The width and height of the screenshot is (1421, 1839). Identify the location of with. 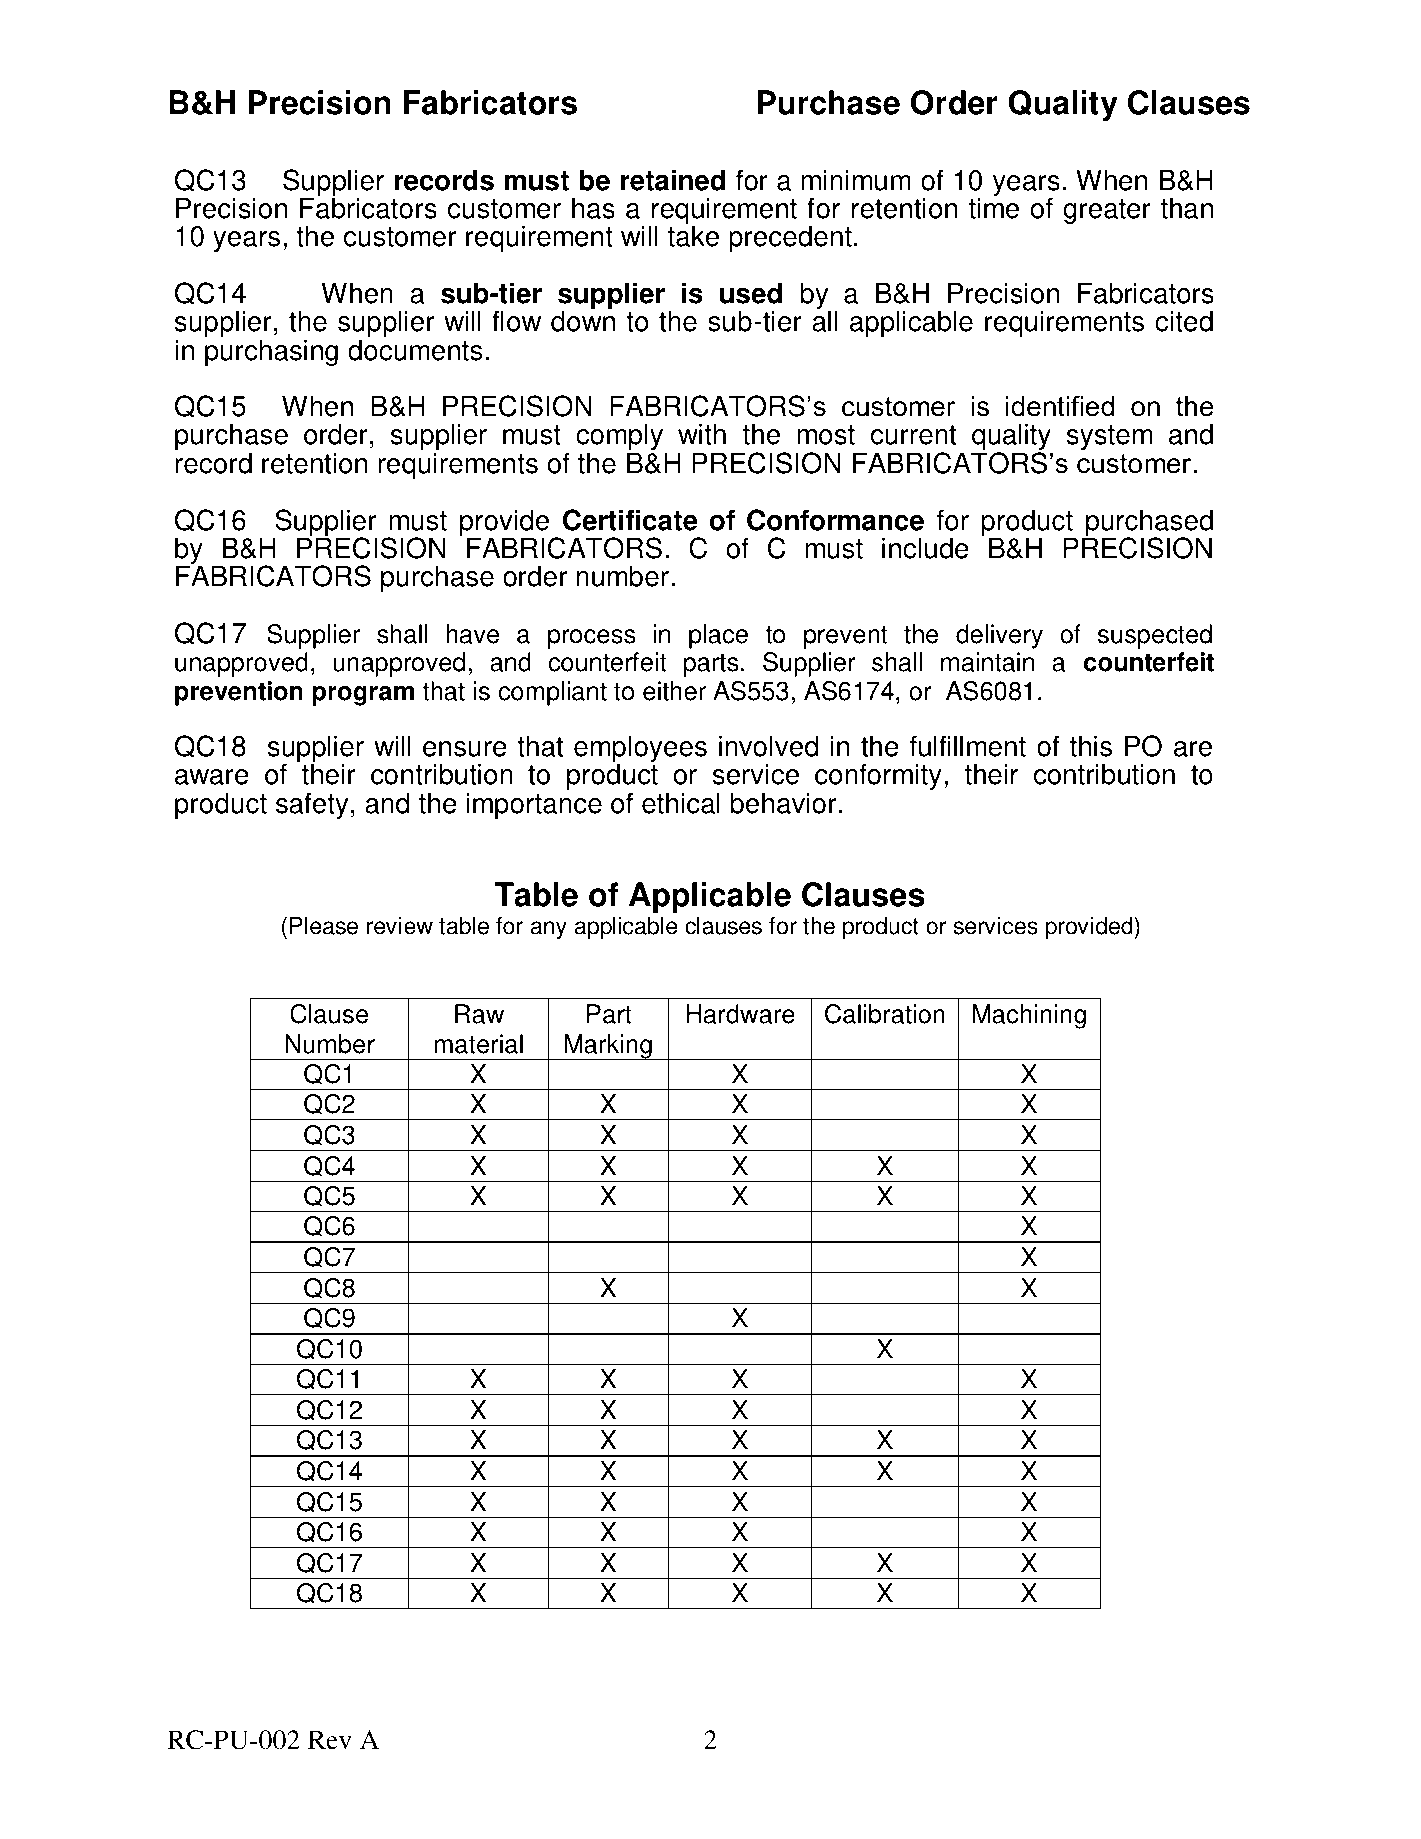
(702, 434).
